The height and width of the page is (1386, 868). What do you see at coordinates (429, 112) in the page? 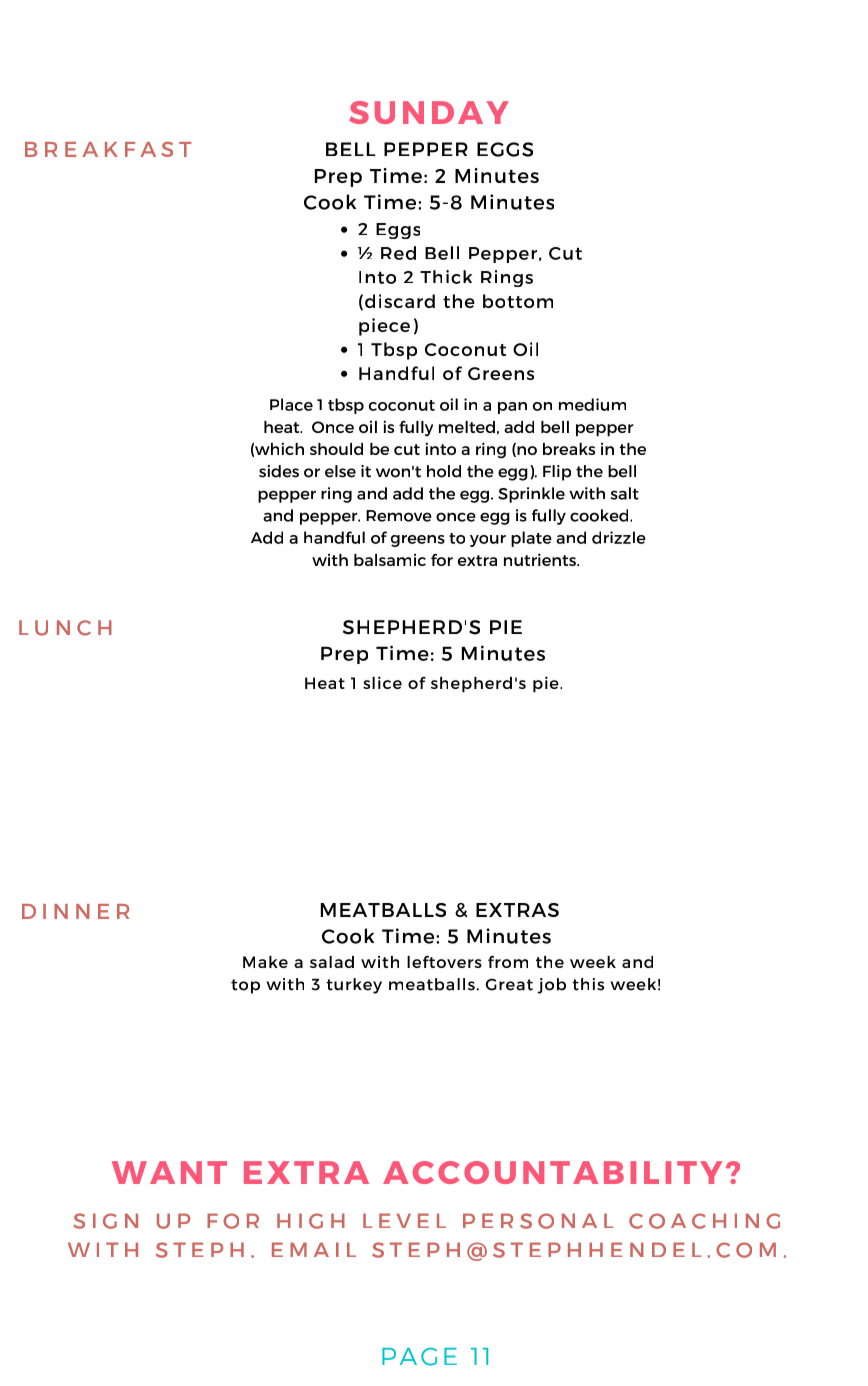
I see `SUNDAY` at bounding box center [429, 112].
